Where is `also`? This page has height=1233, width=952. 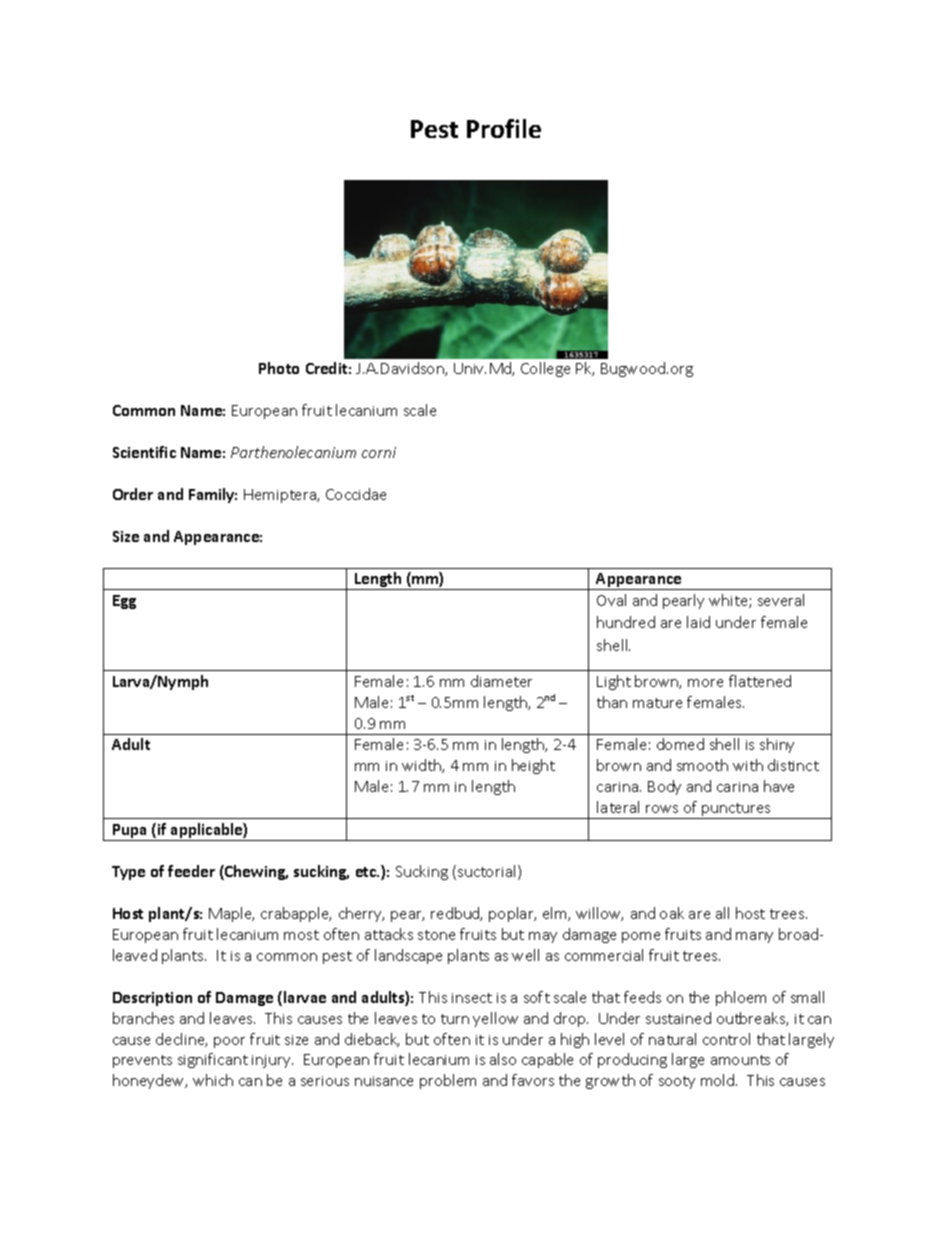
also is located at coordinates (503, 1059).
